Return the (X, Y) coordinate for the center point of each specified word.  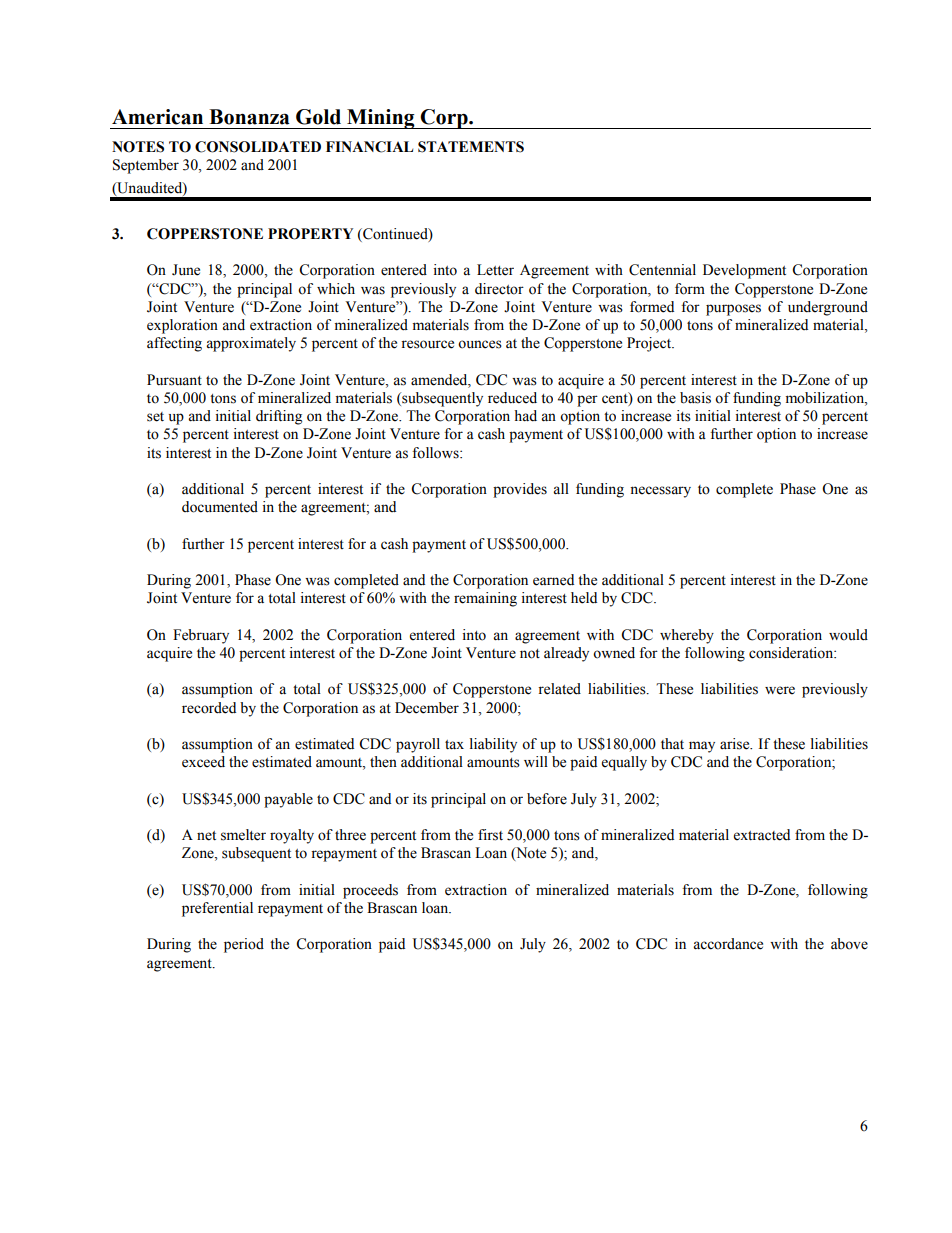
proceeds (370, 891)
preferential (217, 909)
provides (520, 490)
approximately (251, 344)
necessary (660, 492)
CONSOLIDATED (258, 147)
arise (736, 744)
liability (493, 745)
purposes (733, 310)
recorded (209, 708)
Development (744, 271)
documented (220, 507)
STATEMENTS (471, 147)
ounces (480, 344)
